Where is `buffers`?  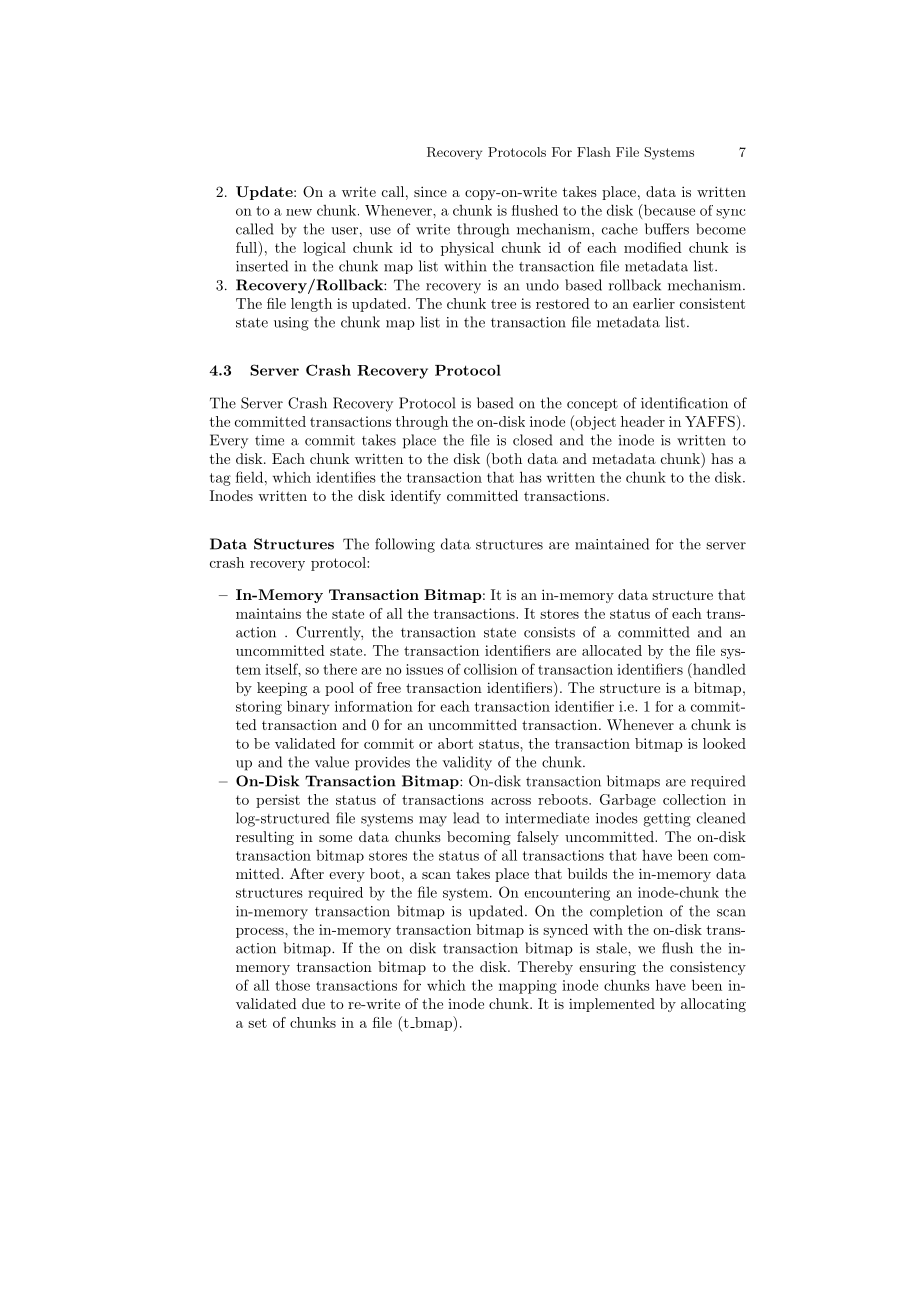
buffers is located at coordinates (667, 229).
